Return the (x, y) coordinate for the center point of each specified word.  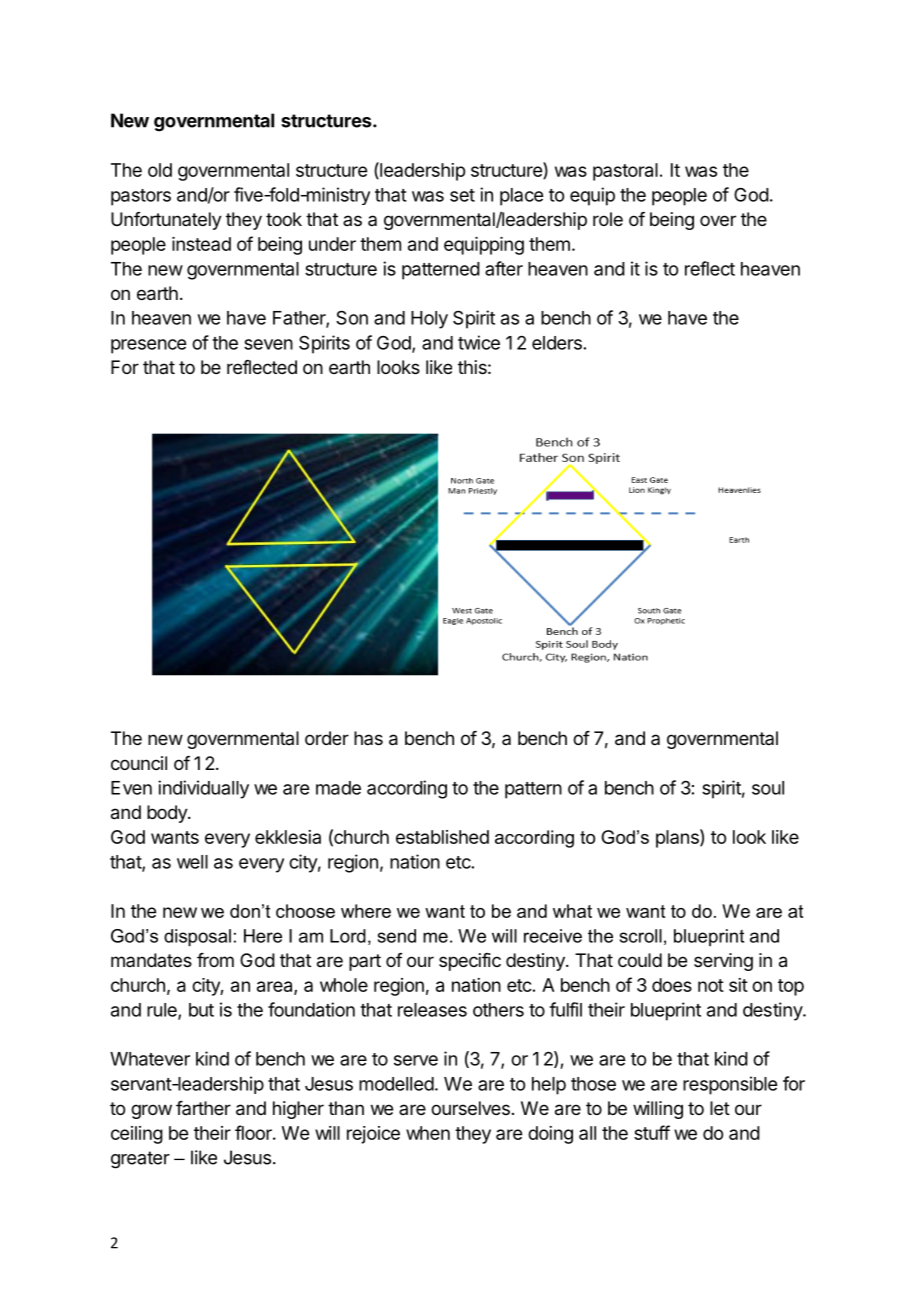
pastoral (625, 172)
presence (148, 346)
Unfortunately (166, 221)
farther (203, 1108)
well (192, 862)
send (397, 936)
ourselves (470, 1108)
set (462, 195)
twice (479, 342)
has (368, 738)
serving (723, 962)
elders (557, 343)
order (327, 738)
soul (768, 788)
